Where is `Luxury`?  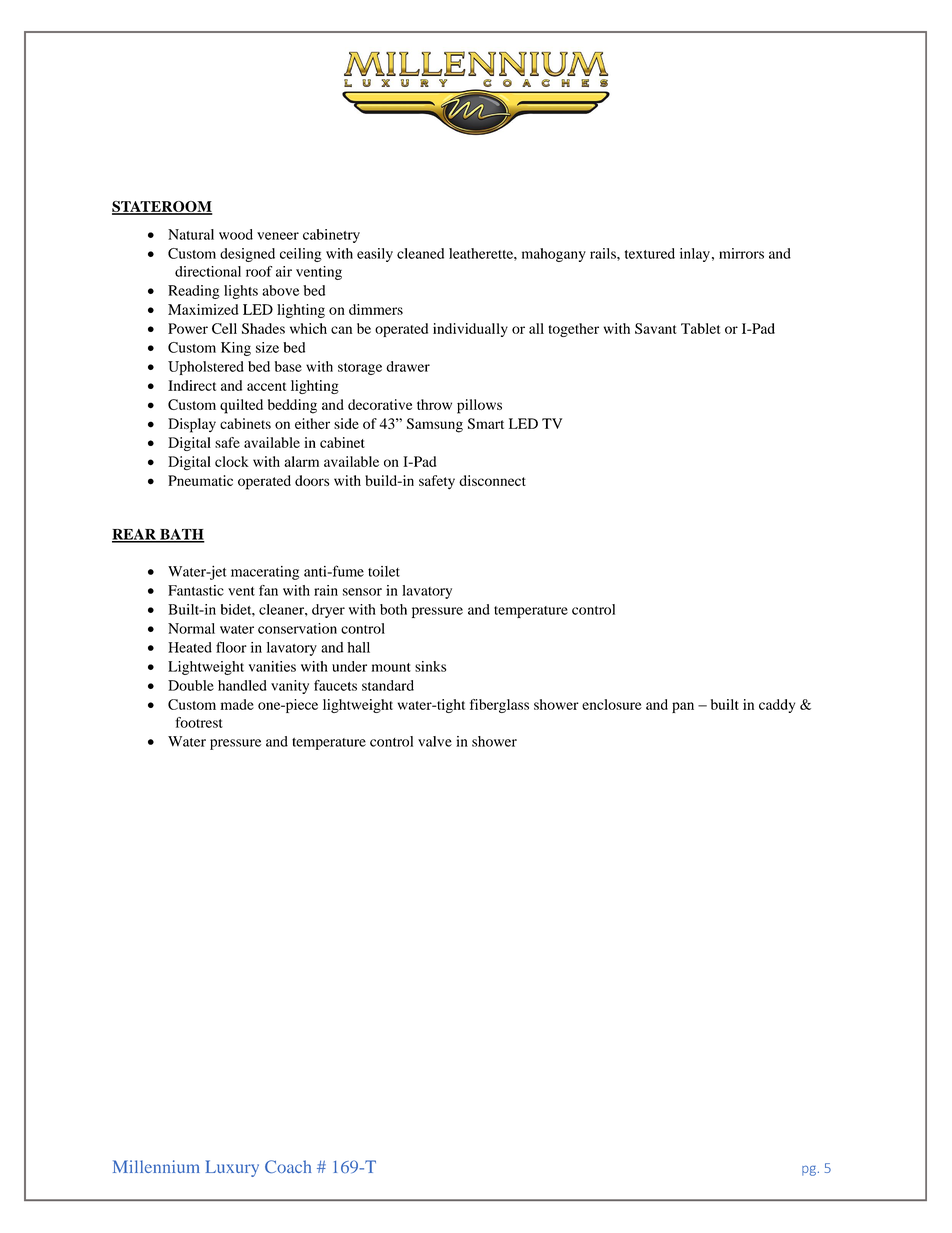 Luxury is located at coordinates (232, 1168).
